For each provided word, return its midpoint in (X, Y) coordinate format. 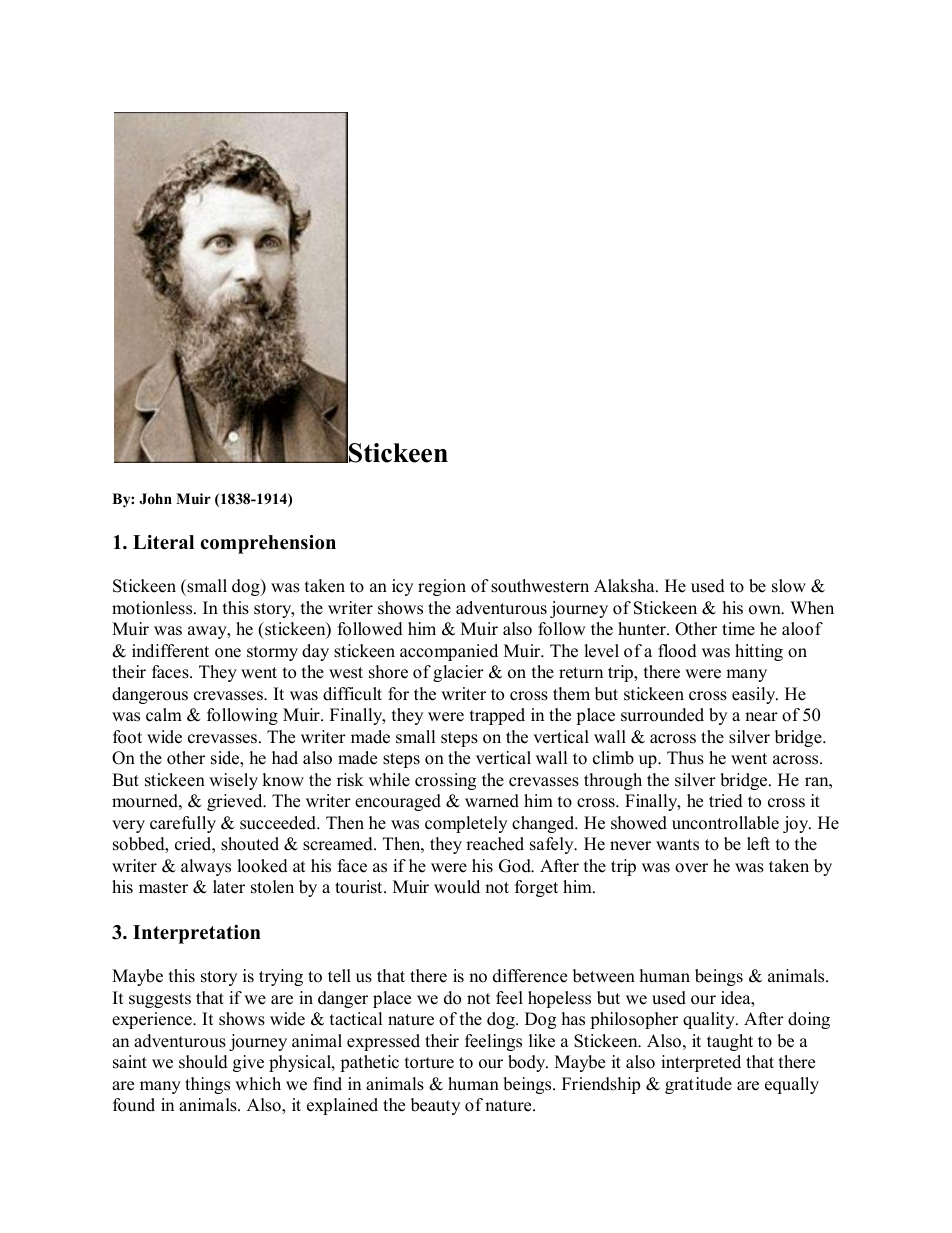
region (442, 587)
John (155, 499)
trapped (497, 716)
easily (755, 695)
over (691, 868)
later (229, 887)
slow (789, 586)
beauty (435, 1106)
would (457, 887)
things (207, 1085)
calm (164, 715)
